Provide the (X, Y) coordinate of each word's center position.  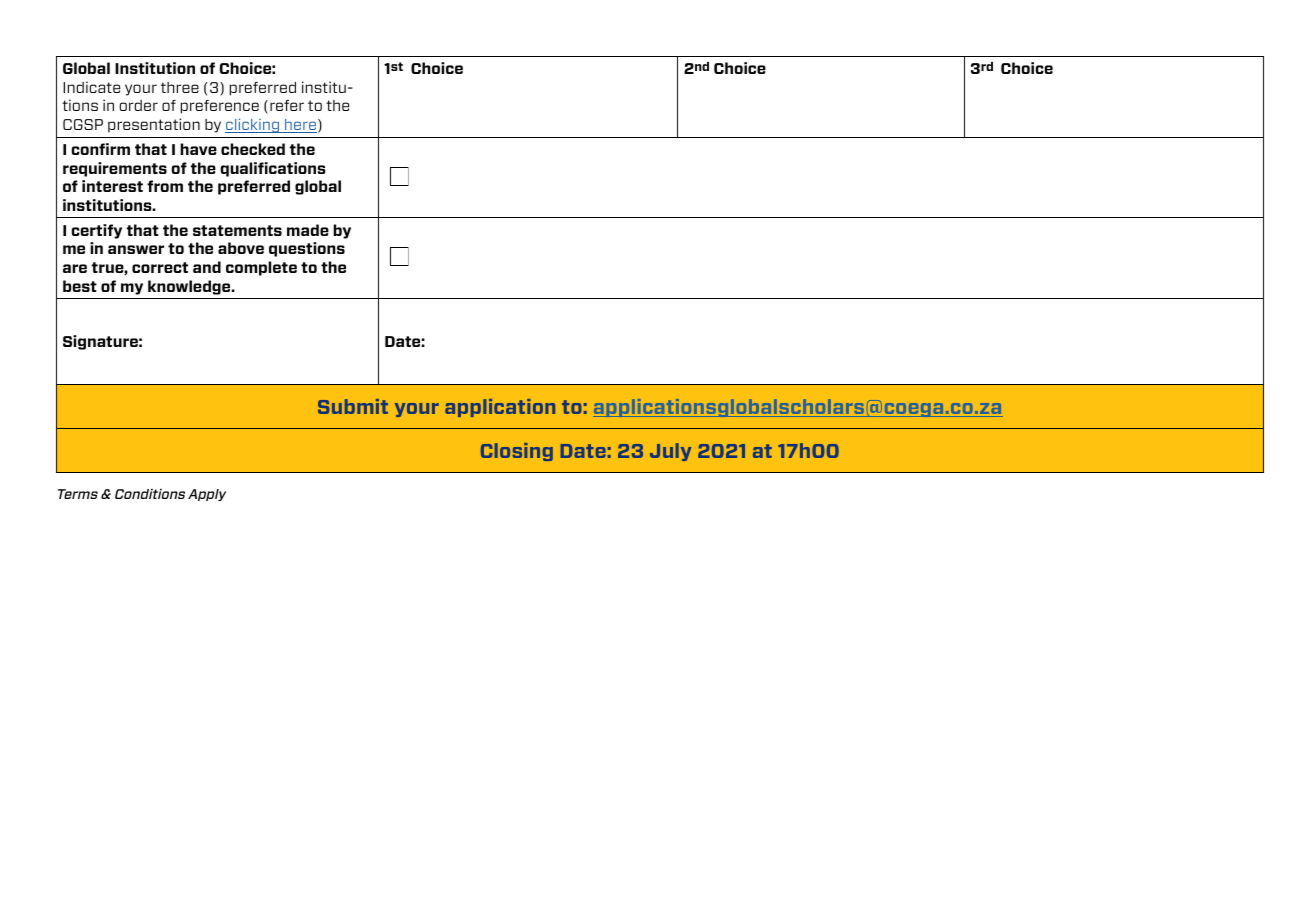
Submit (353, 406)
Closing (517, 452)
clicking (253, 125)
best (80, 286)
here (300, 126)
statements (237, 230)
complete (261, 268)
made (308, 230)
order (138, 105)
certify (96, 231)
